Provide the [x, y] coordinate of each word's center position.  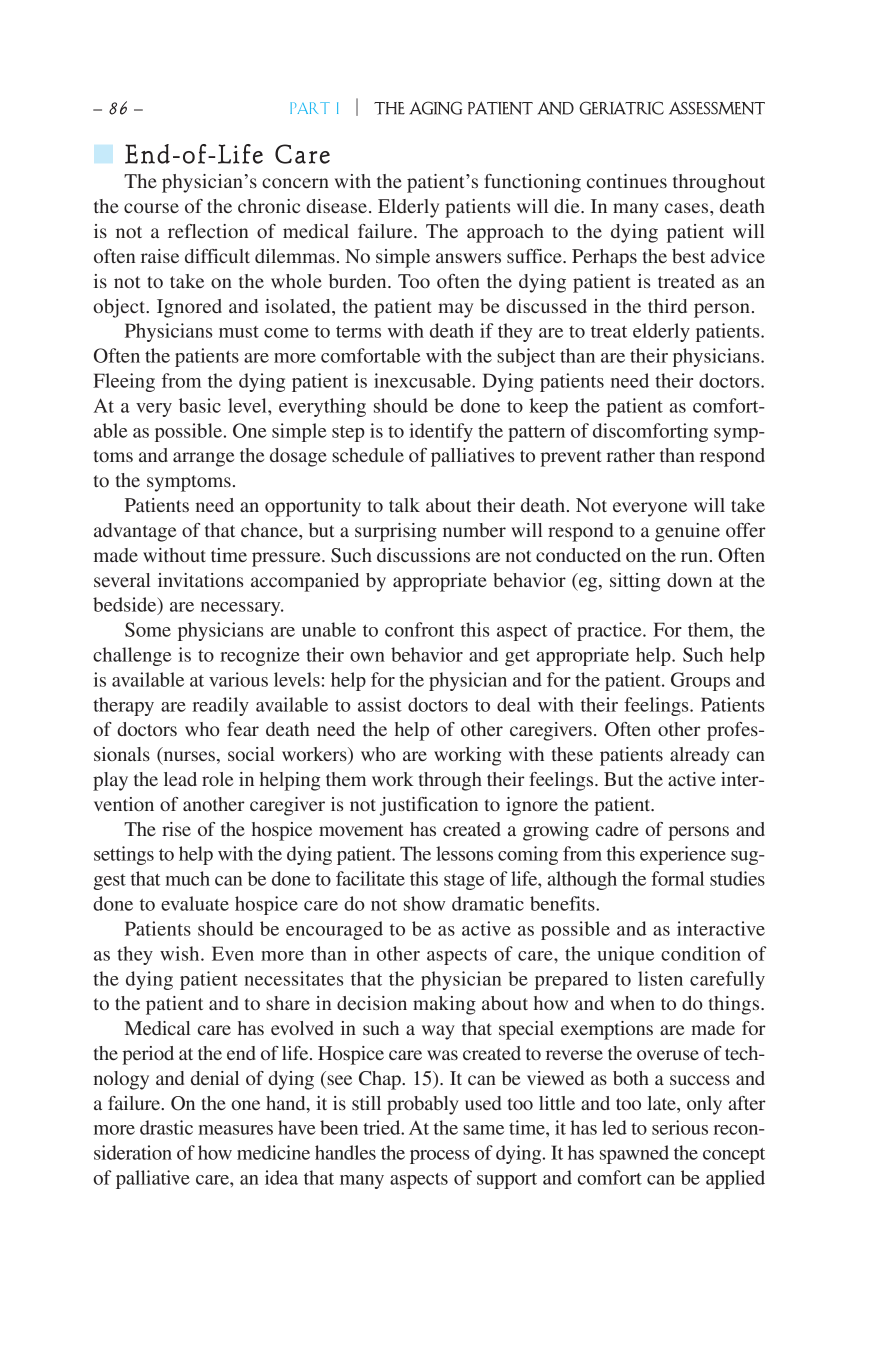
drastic [166, 1127]
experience [683, 855]
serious [680, 1127]
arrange [203, 459]
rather [630, 455]
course [151, 208]
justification [429, 806]
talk [404, 505]
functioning [532, 183]
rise [176, 829]
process [439, 1157]
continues [627, 181]
